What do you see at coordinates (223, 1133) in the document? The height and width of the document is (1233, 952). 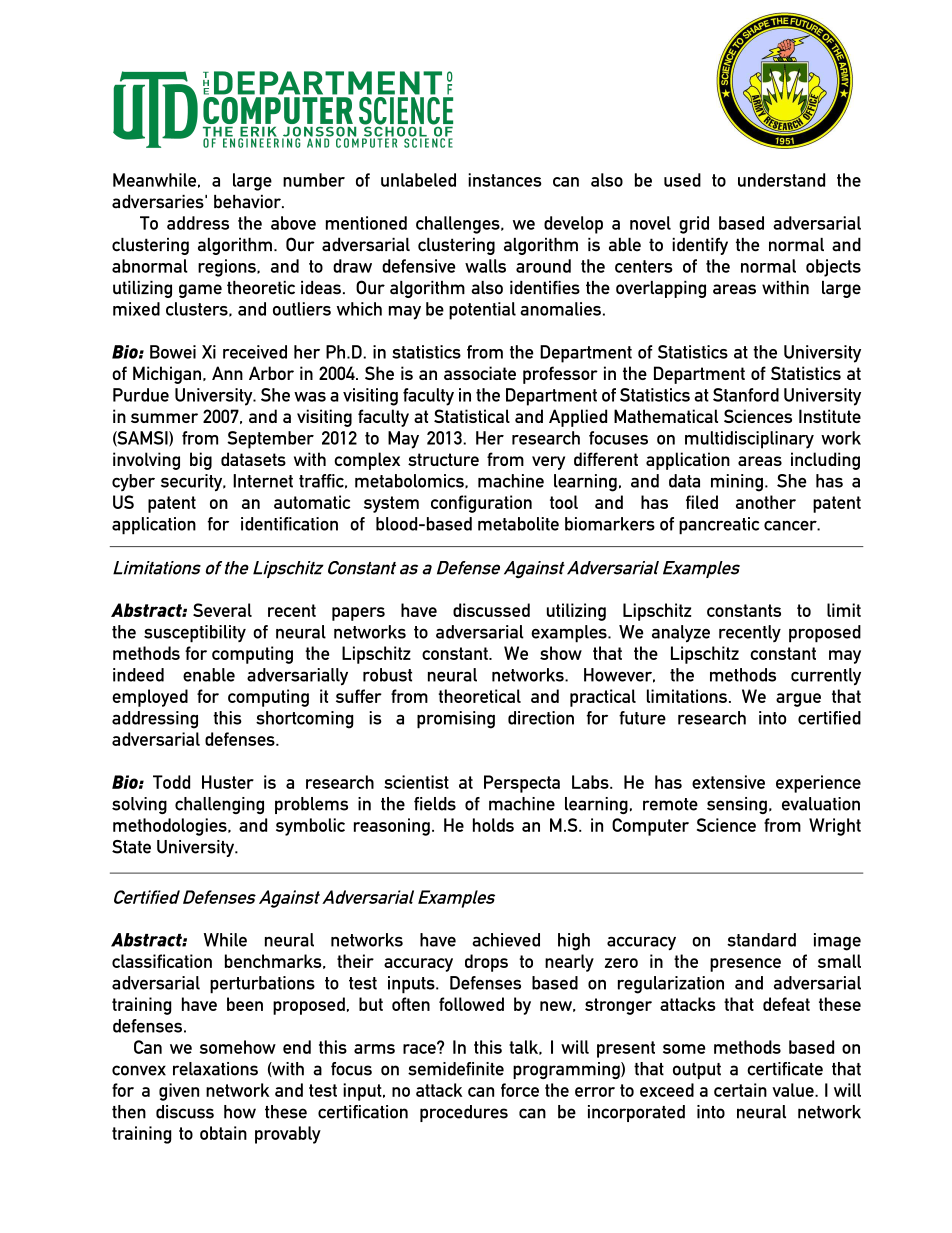 I see `obtain` at bounding box center [223, 1133].
